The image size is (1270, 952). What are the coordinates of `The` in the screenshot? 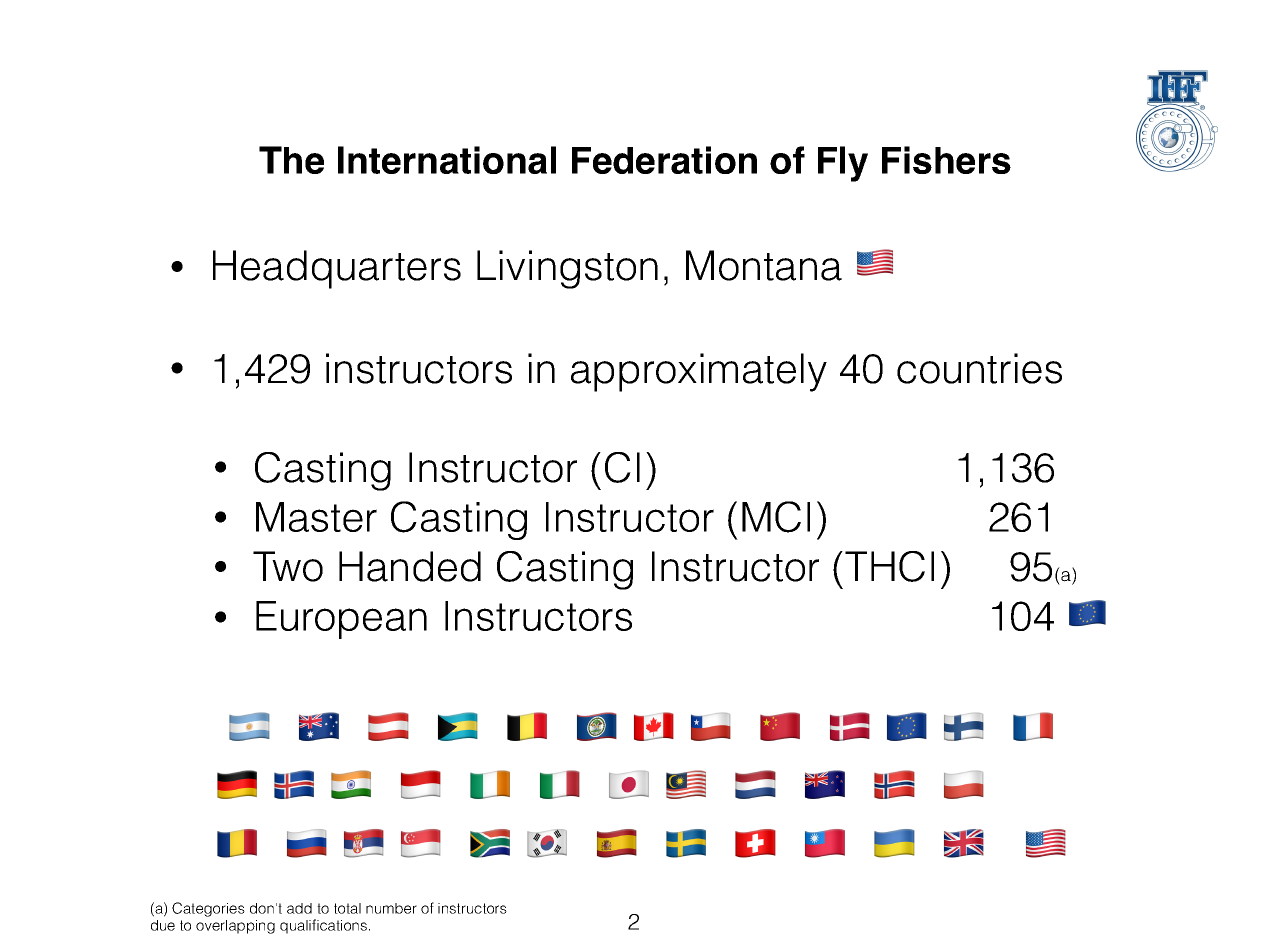 It's located at (291, 160).
